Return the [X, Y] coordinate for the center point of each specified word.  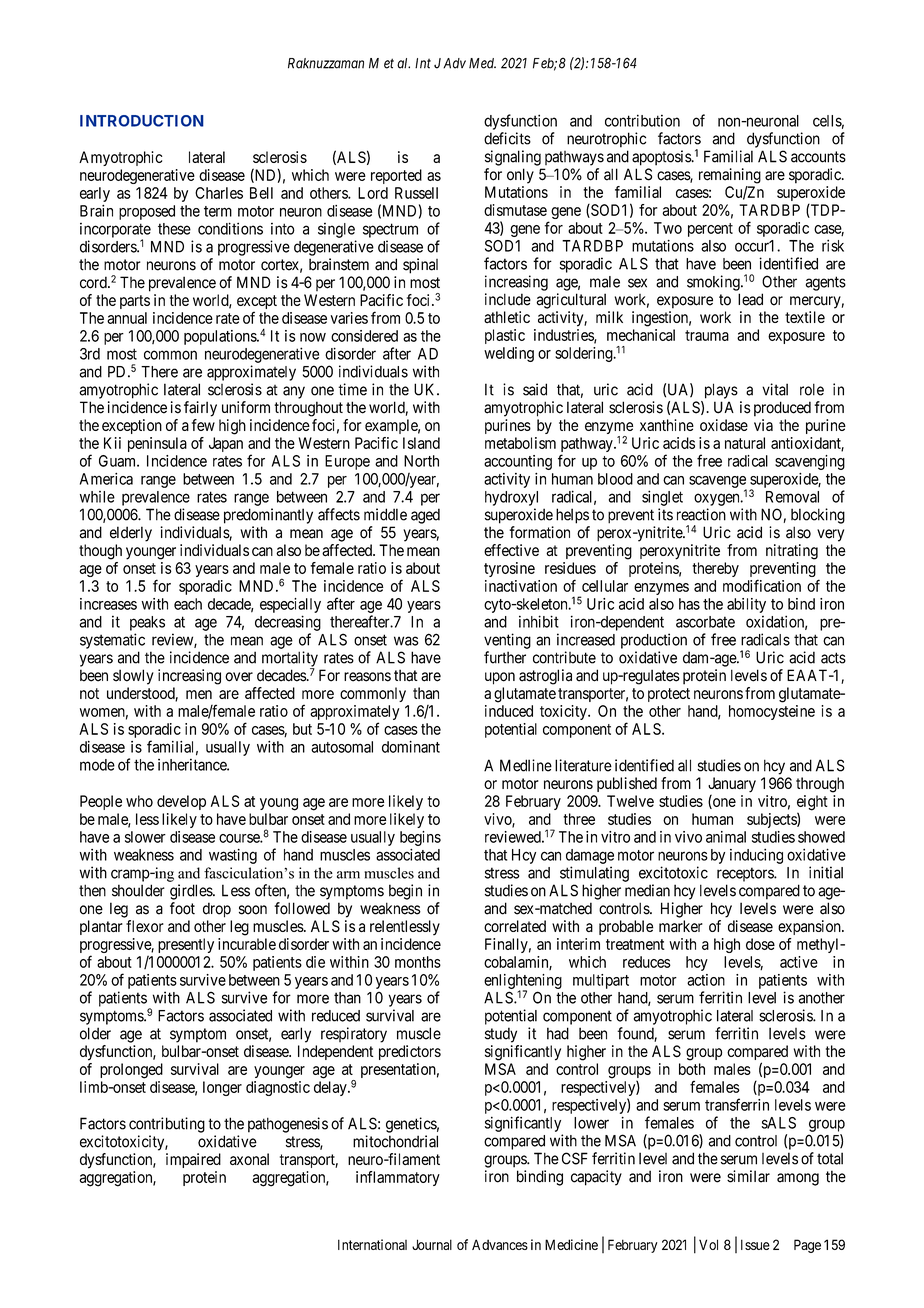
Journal [432, 1244]
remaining [730, 176]
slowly [133, 677]
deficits [507, 138]
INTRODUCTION [142, 121]
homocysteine [772, 712]
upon [500, 678]
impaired [193, 1160]
